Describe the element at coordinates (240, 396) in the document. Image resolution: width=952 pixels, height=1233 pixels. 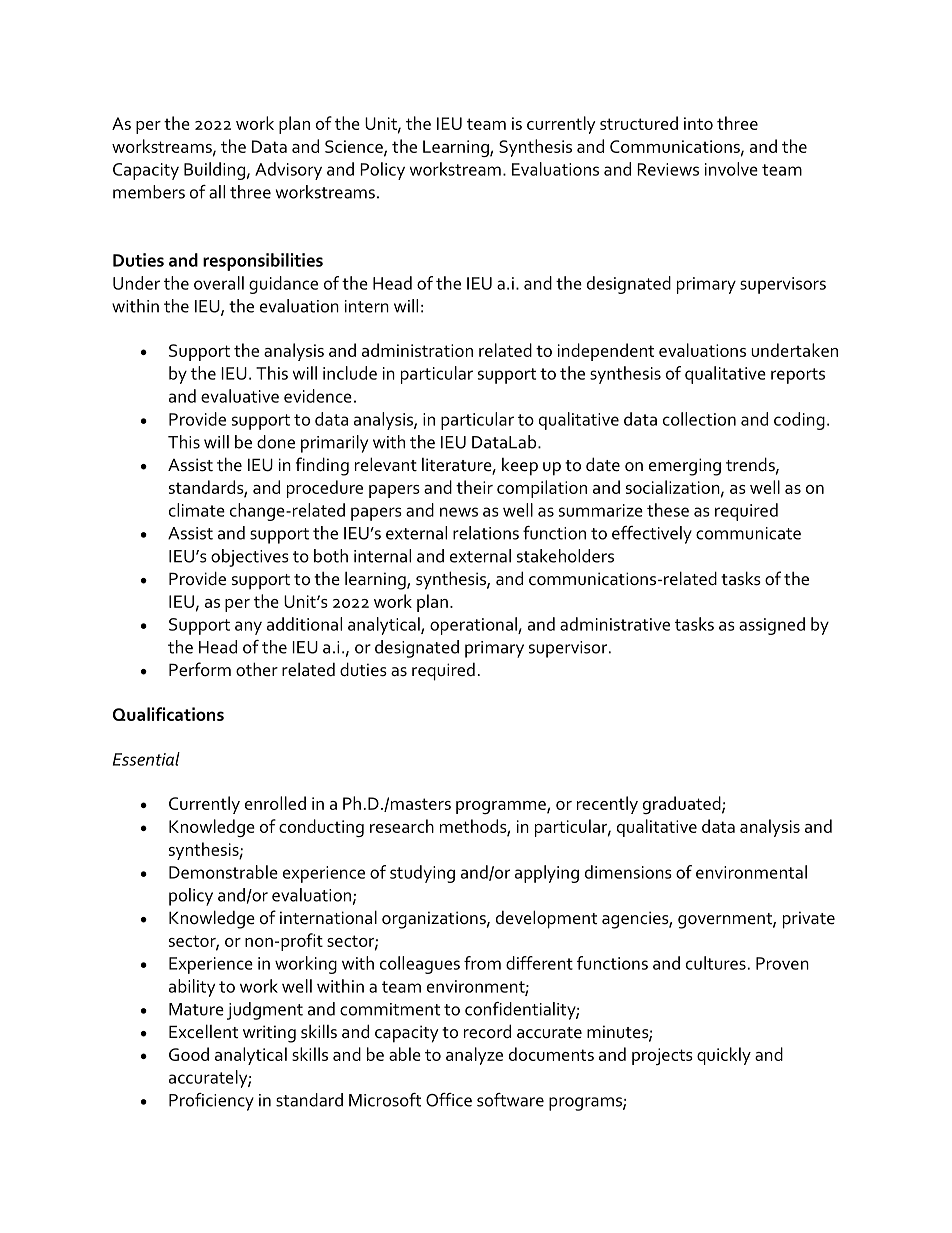
I see `evaluative` at that location.
